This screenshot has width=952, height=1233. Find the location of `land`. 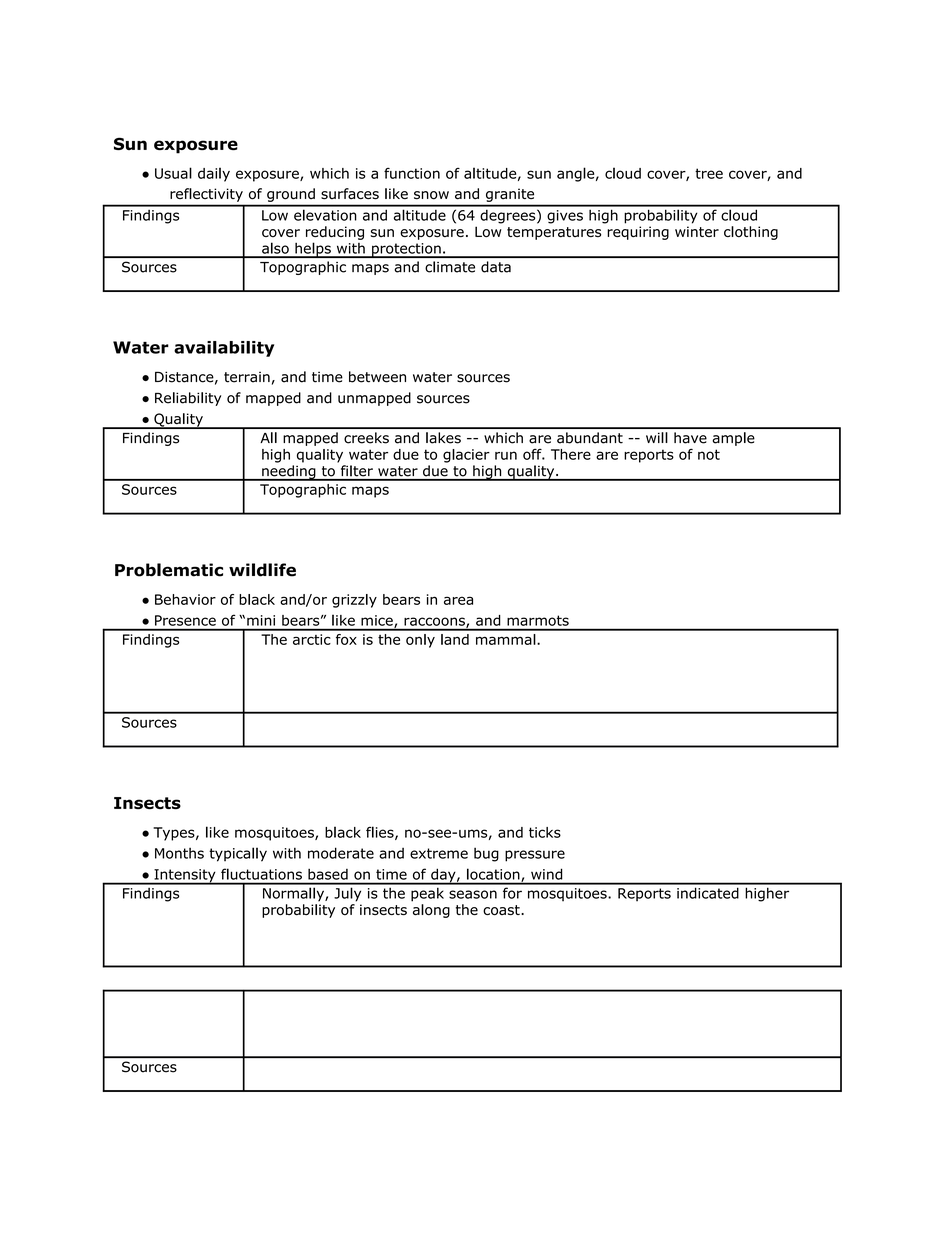

land is located at coordinates (455, 639).
